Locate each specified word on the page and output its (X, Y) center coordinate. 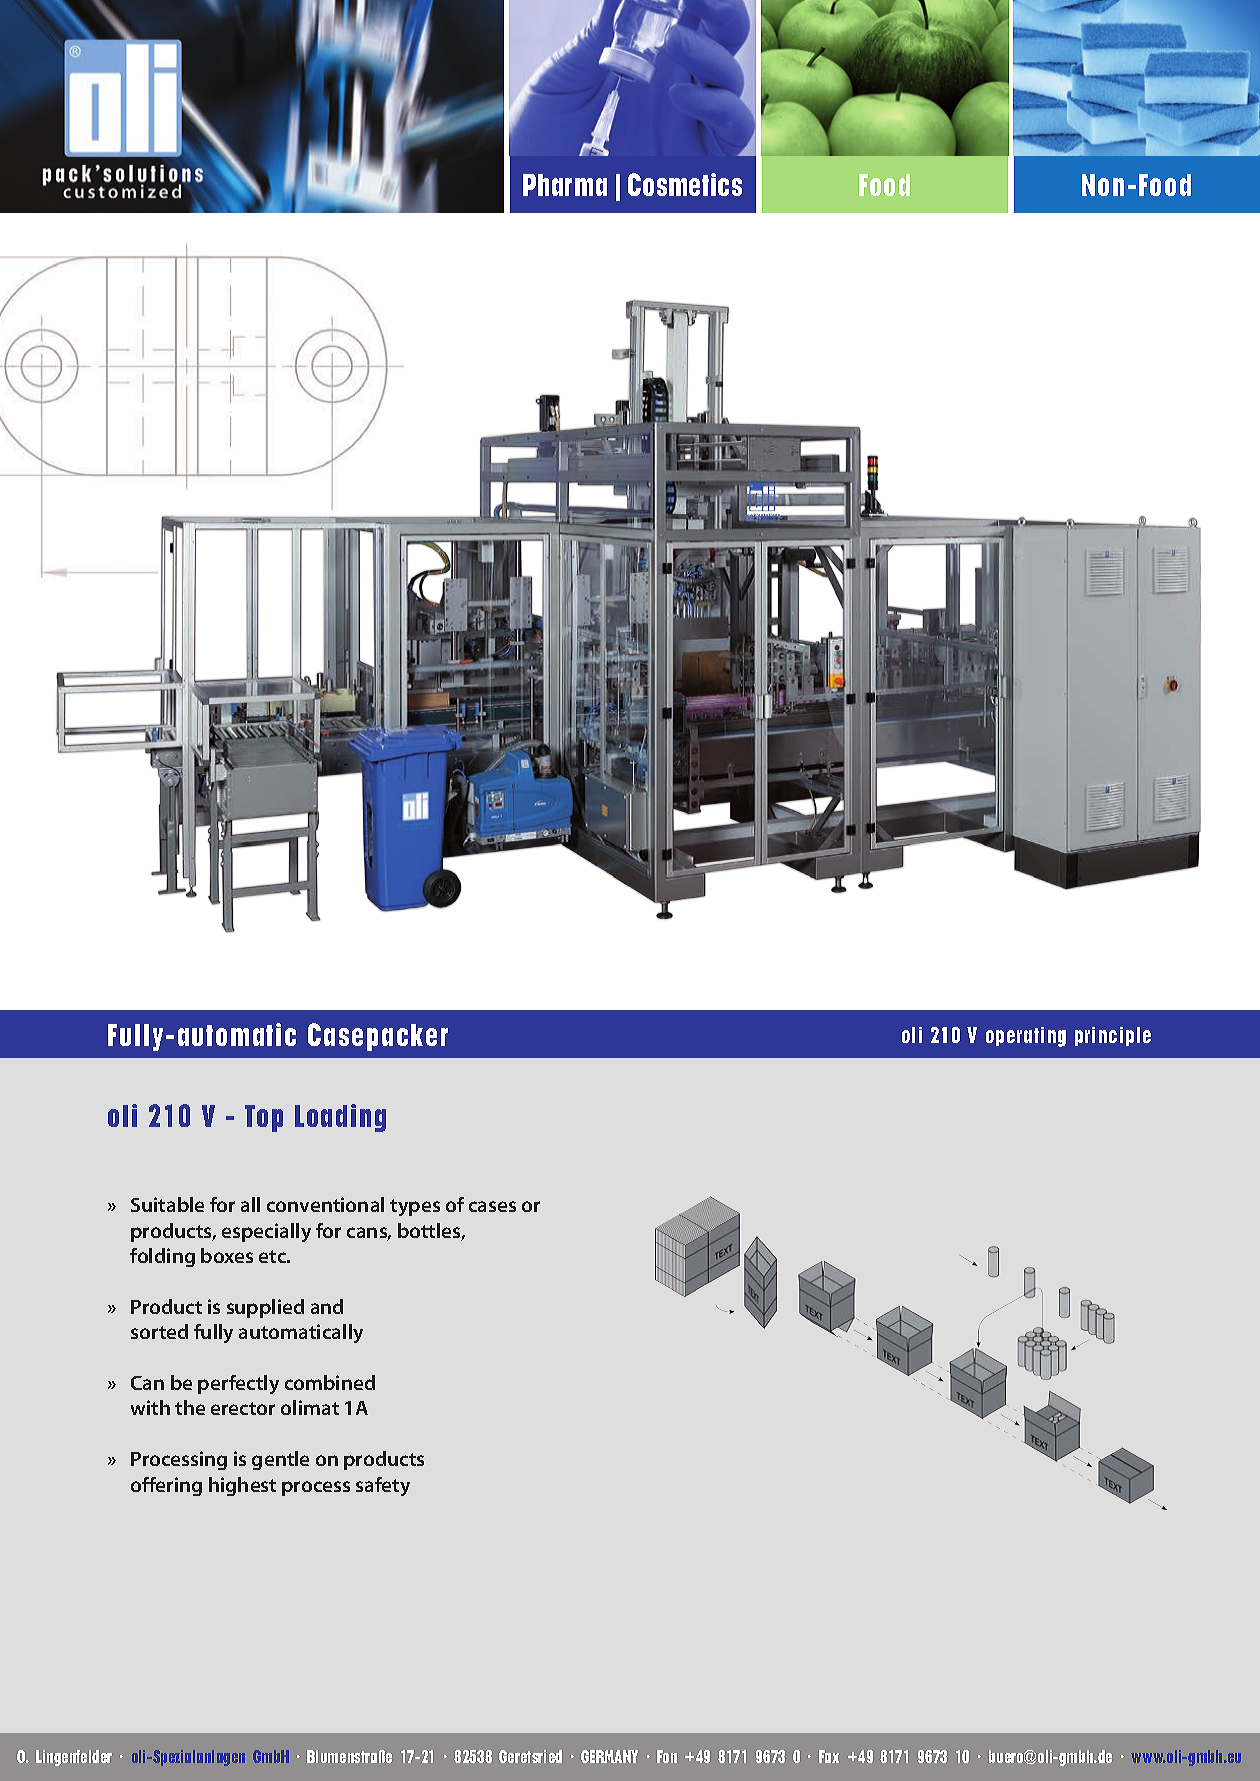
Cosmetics (685, 184)
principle (1113, 1036)
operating (1026, 1037)
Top (264, 1118)
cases (492, 1206)
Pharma (565, 185)
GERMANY (609, 1756)
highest (242, 1486)
